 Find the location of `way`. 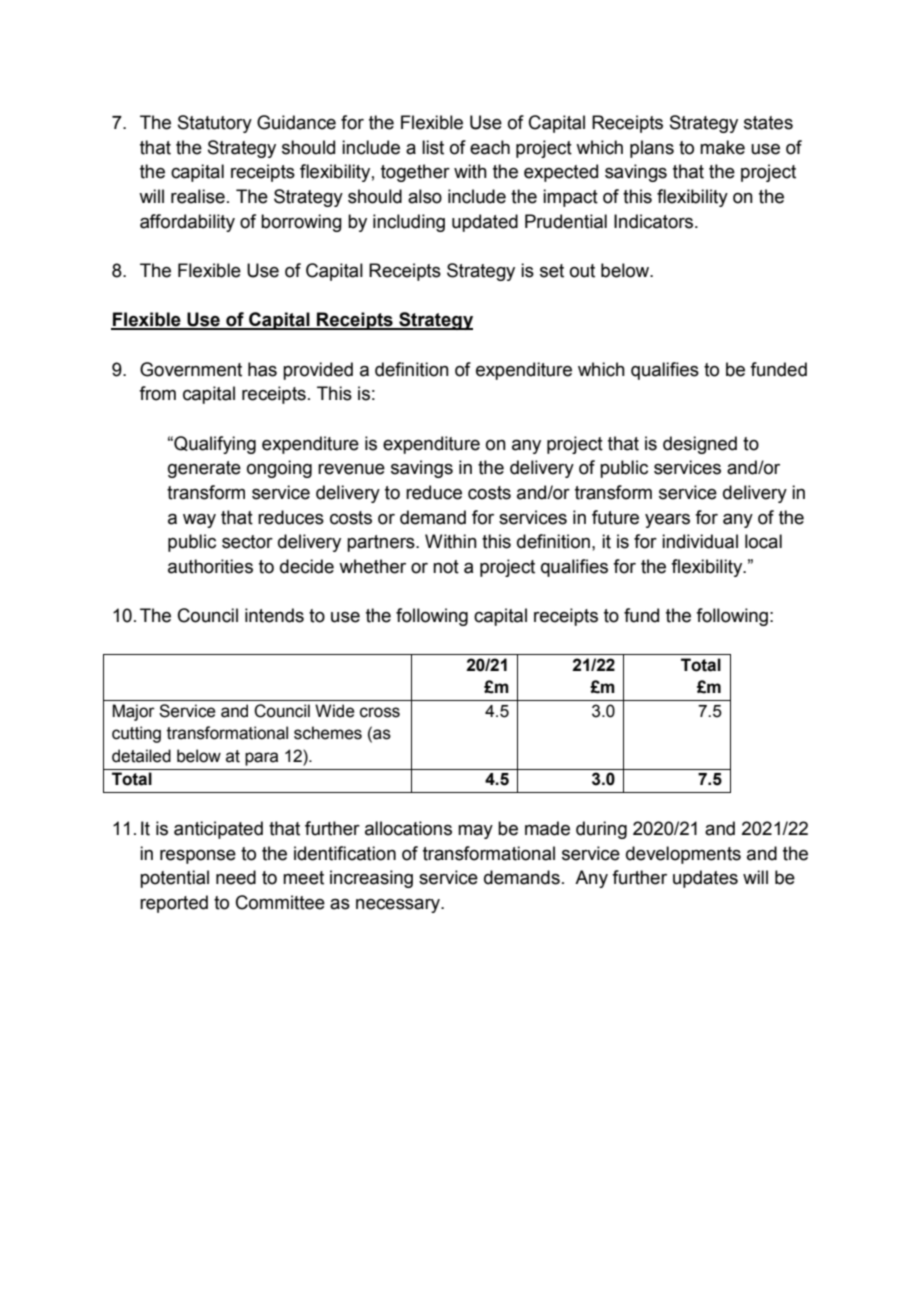

way is located at coordinates (199, 521).
